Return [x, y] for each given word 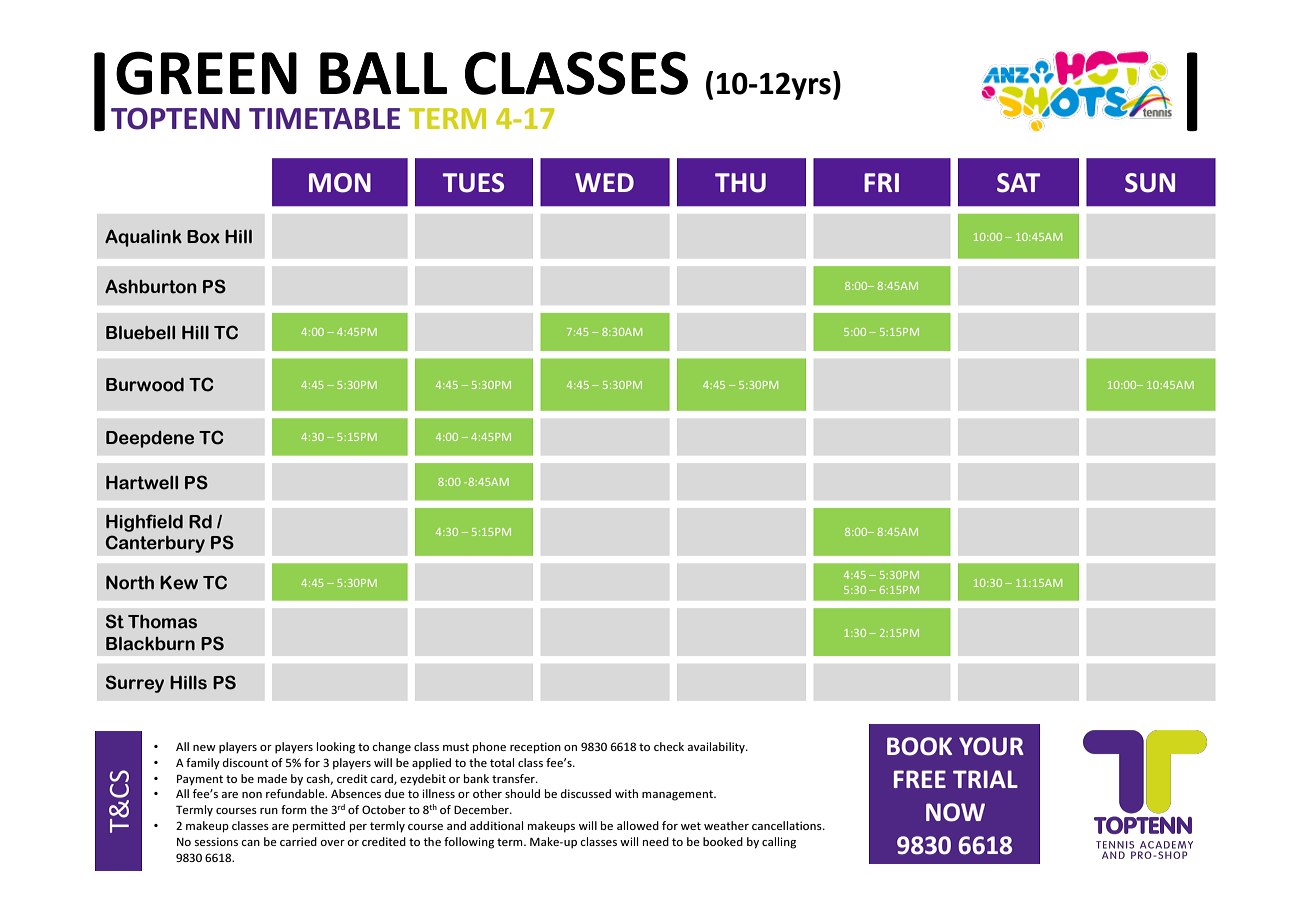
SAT [1018, 183]
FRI [881, 182]
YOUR [991, 746]
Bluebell [140, 332]
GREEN [206, 73]
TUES [473, 183]
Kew [179, 583]
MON [340, 183]
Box [203, 237]
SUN [1150, 183]
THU [740, 183]
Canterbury [155, 544]
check [669, 746]
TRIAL [985, 779]
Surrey [135, 684]
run [269, 811]
